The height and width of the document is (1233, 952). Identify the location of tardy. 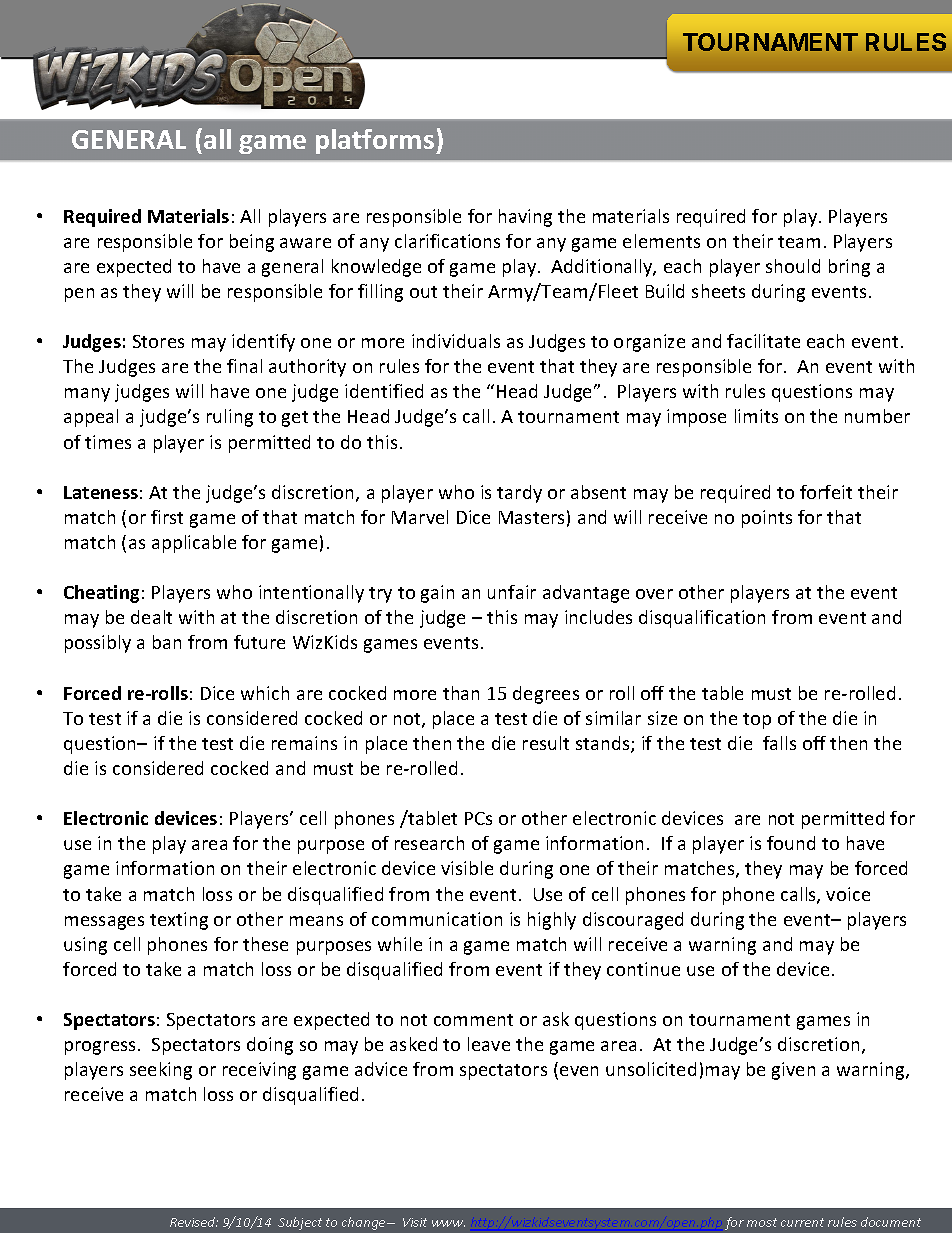
(519, 494).
